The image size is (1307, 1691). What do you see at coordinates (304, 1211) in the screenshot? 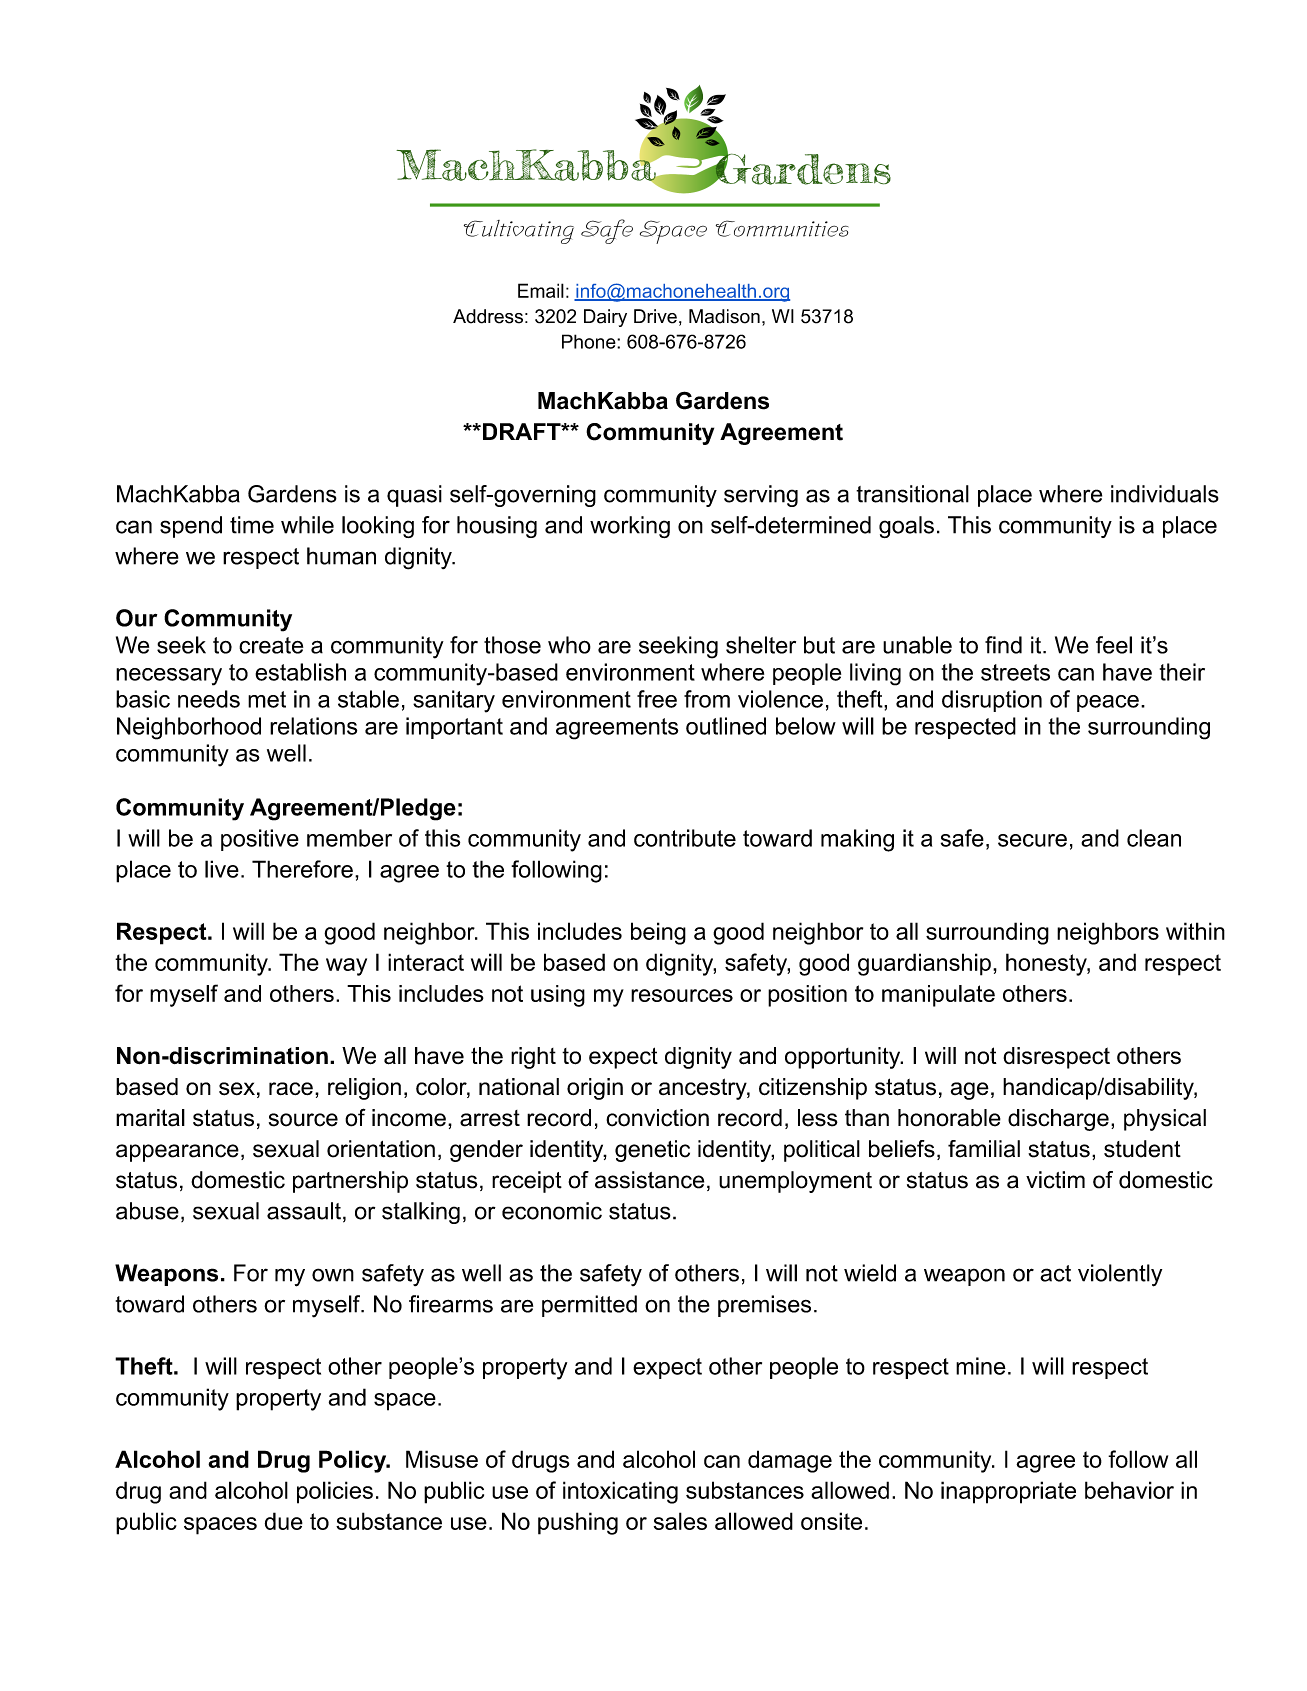
I see `assault` at bounding box center [304, 1211].
